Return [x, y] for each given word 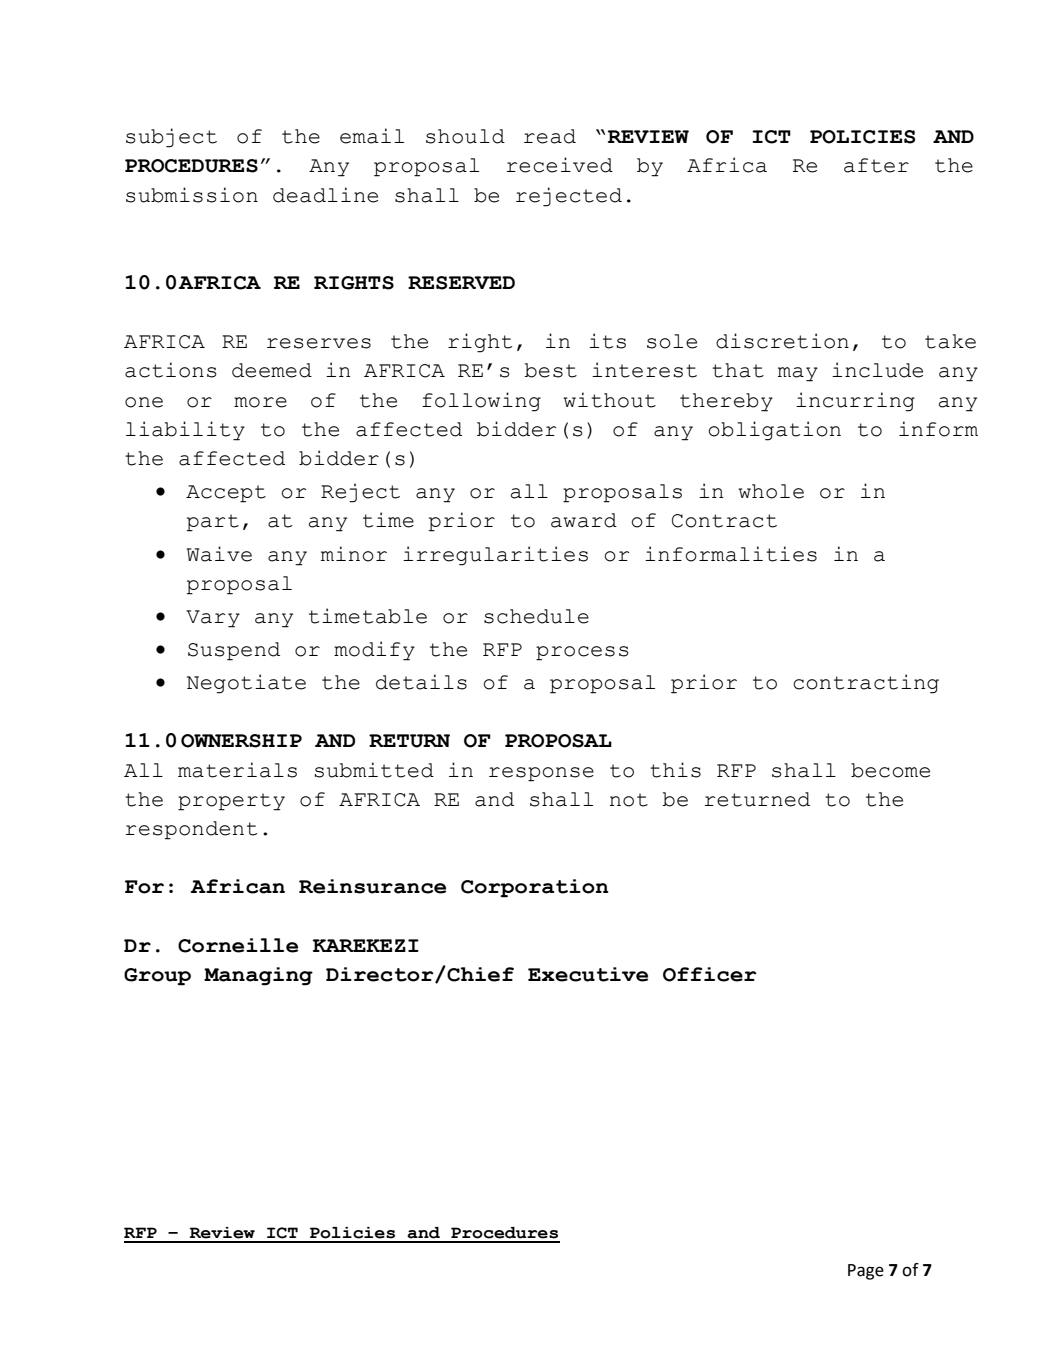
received [560, 165]
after [876, 165]
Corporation [535, 888]
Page [866, 1272]
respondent [191, 830]
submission [192, 195]
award [584, 520]
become [890, 770]
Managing [258, 976]
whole [771, 491]
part [213, 523]
